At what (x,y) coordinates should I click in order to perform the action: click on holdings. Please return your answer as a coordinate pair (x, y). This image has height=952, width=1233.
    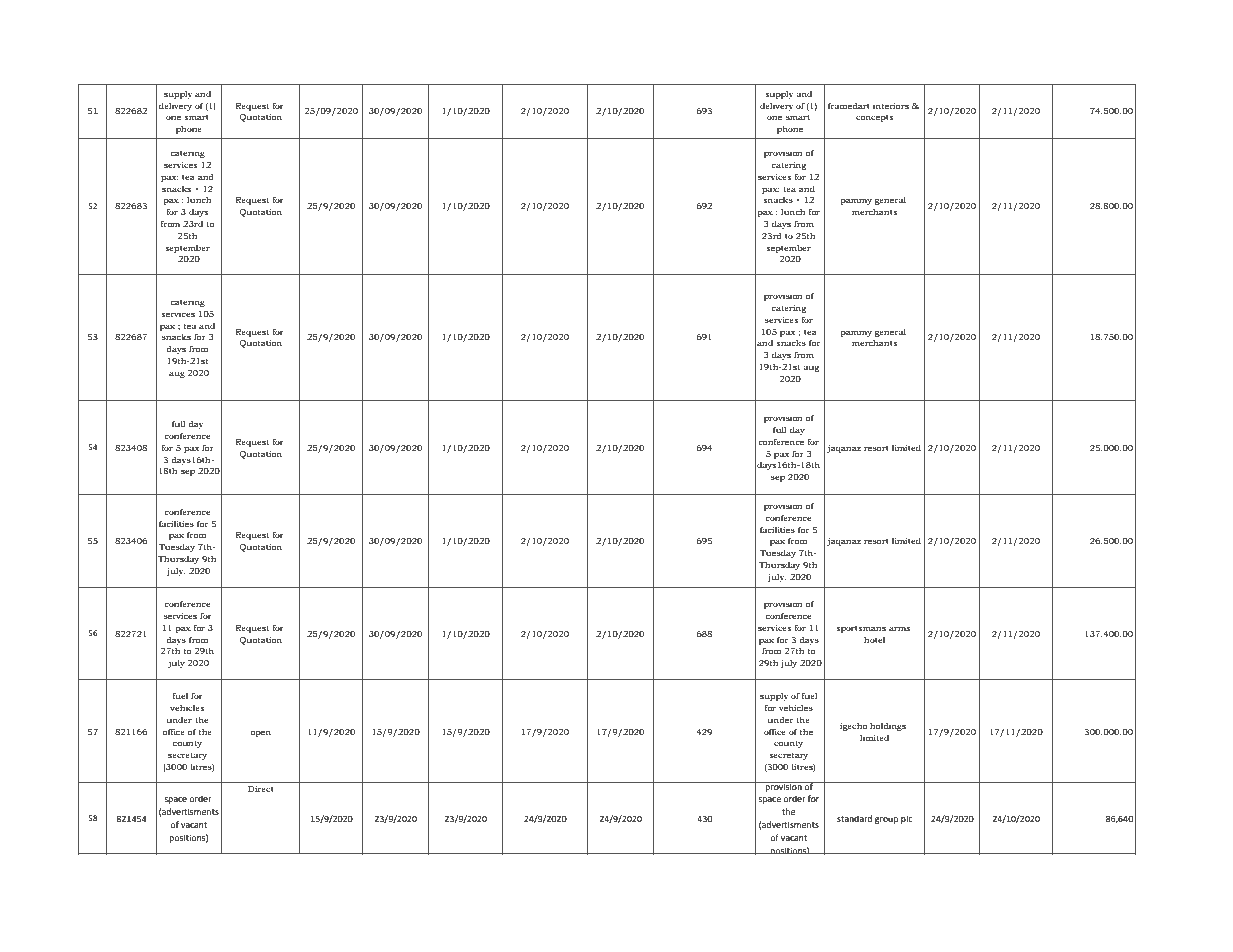
    Looking at the image, I should click on (888, 727).
